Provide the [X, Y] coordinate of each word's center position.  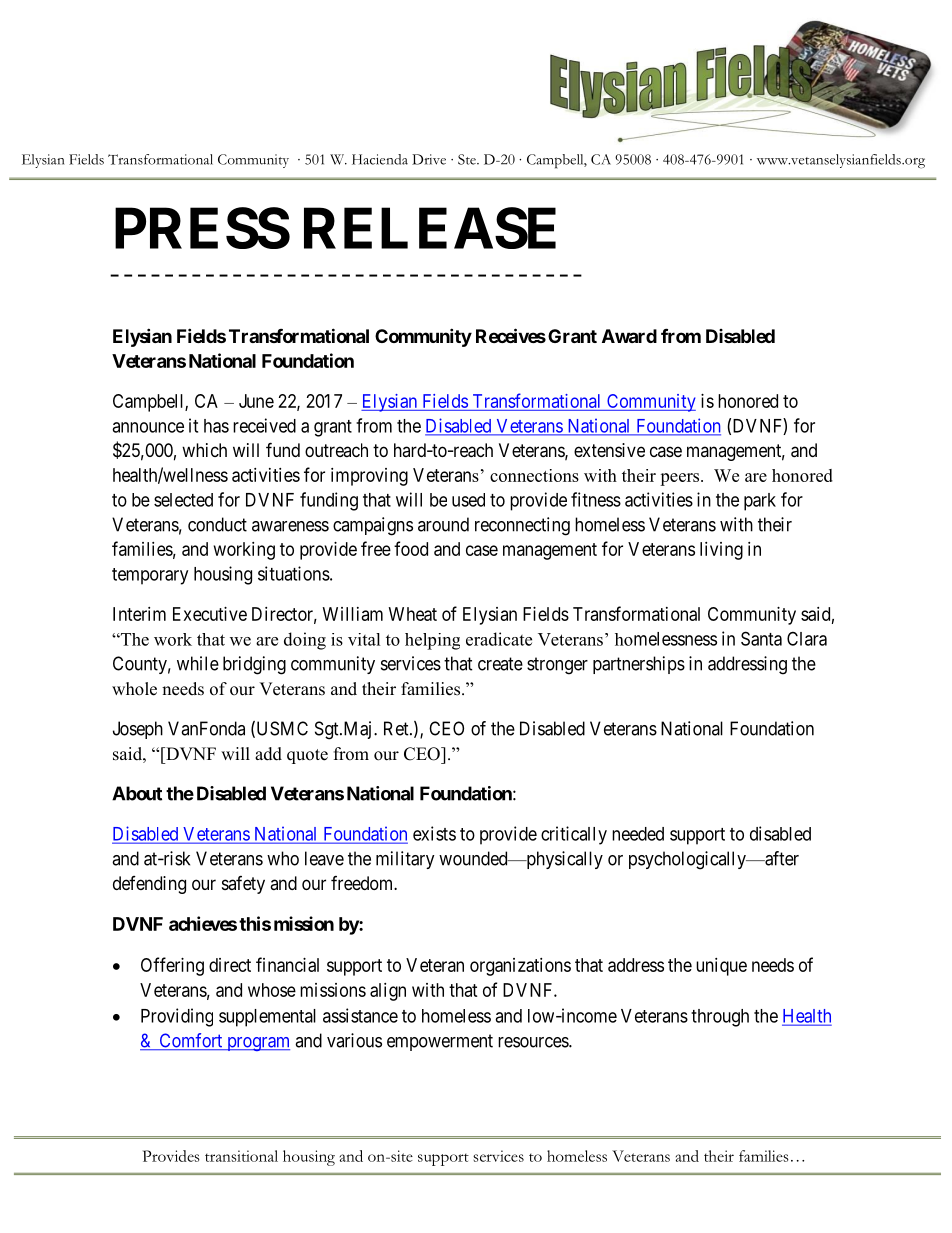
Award [629, 336]
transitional [241, 1156]
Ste [468, 159]
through [720, 1018]
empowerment [440, 1042]
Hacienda [380, 159]
